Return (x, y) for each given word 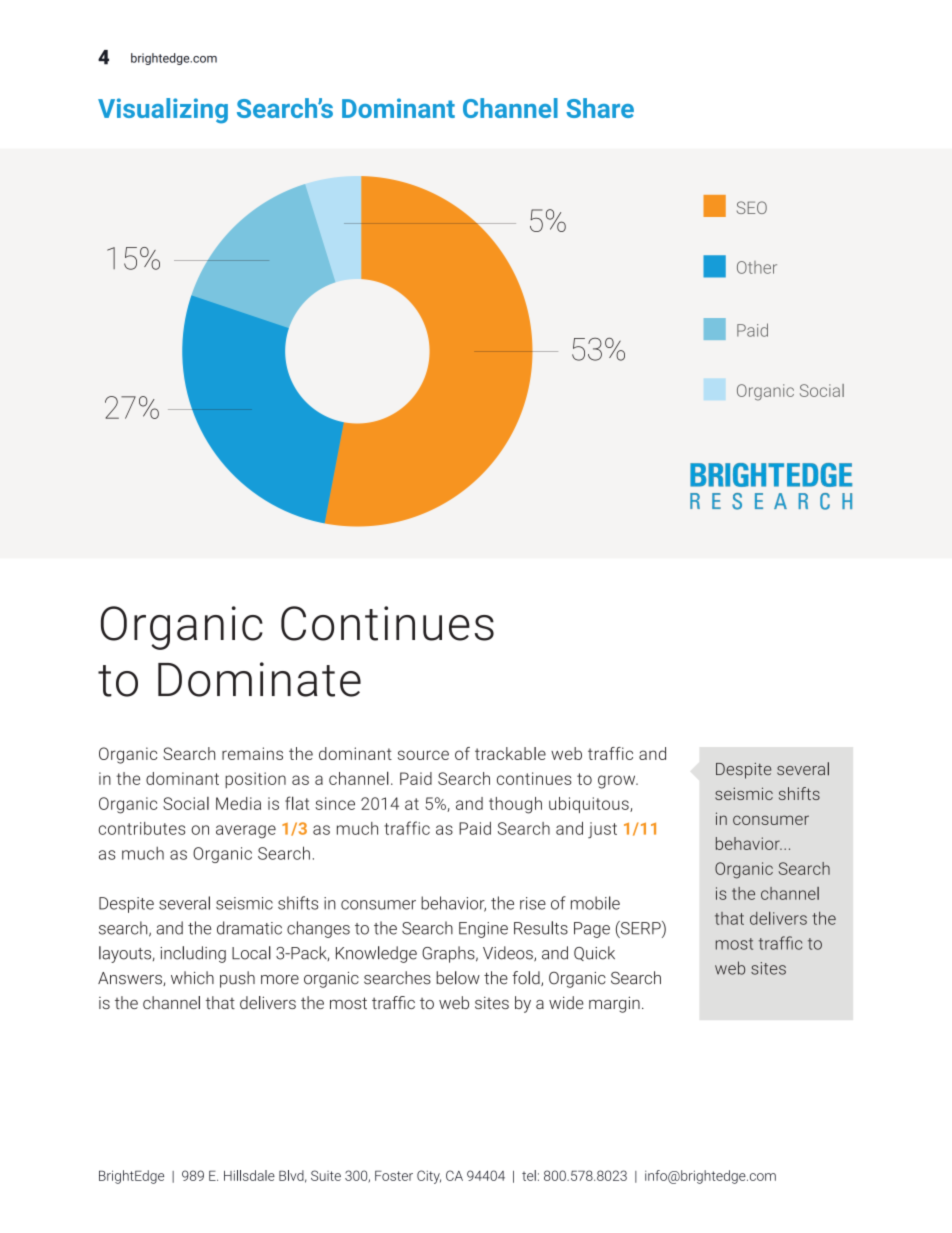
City (429, 1177)
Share (600, 108)
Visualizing (163, 111)
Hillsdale (249, 1175)
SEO (752, 207)
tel (529, 1175)
